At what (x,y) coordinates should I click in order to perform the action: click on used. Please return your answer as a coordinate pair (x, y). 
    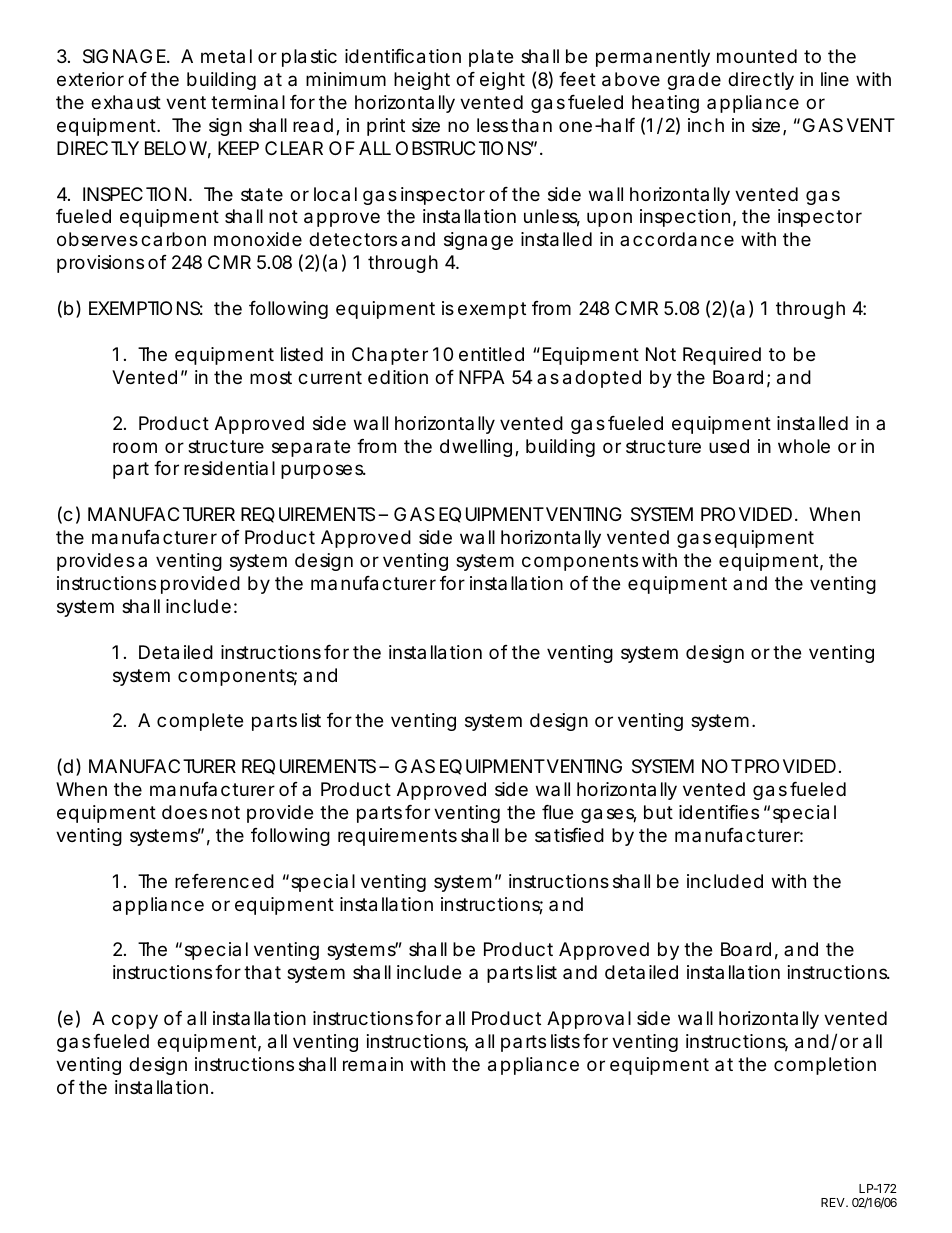
    Looking at the image, I should click on (729, 446).
